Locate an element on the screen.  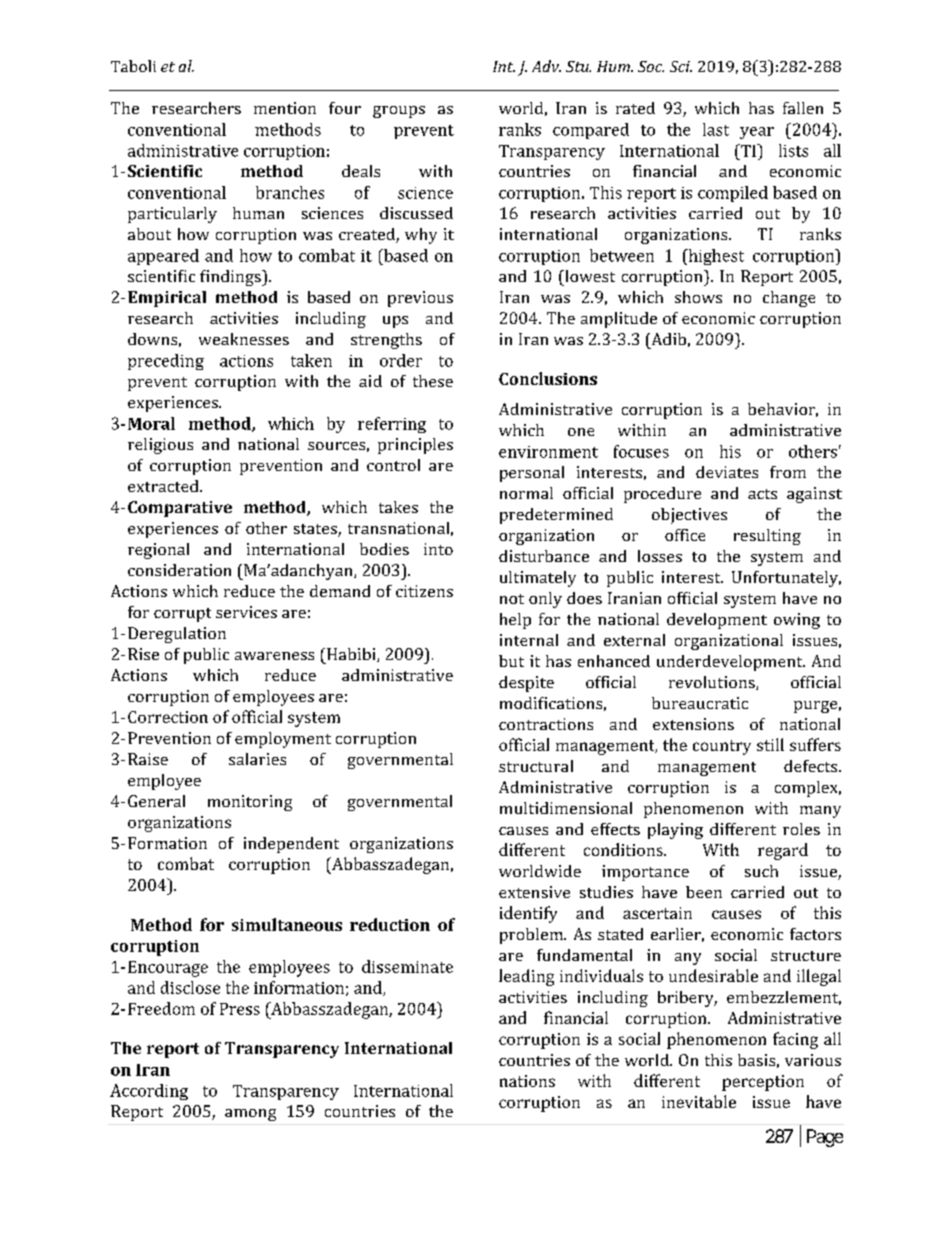
Adv is located at coordinates (546, 66).
